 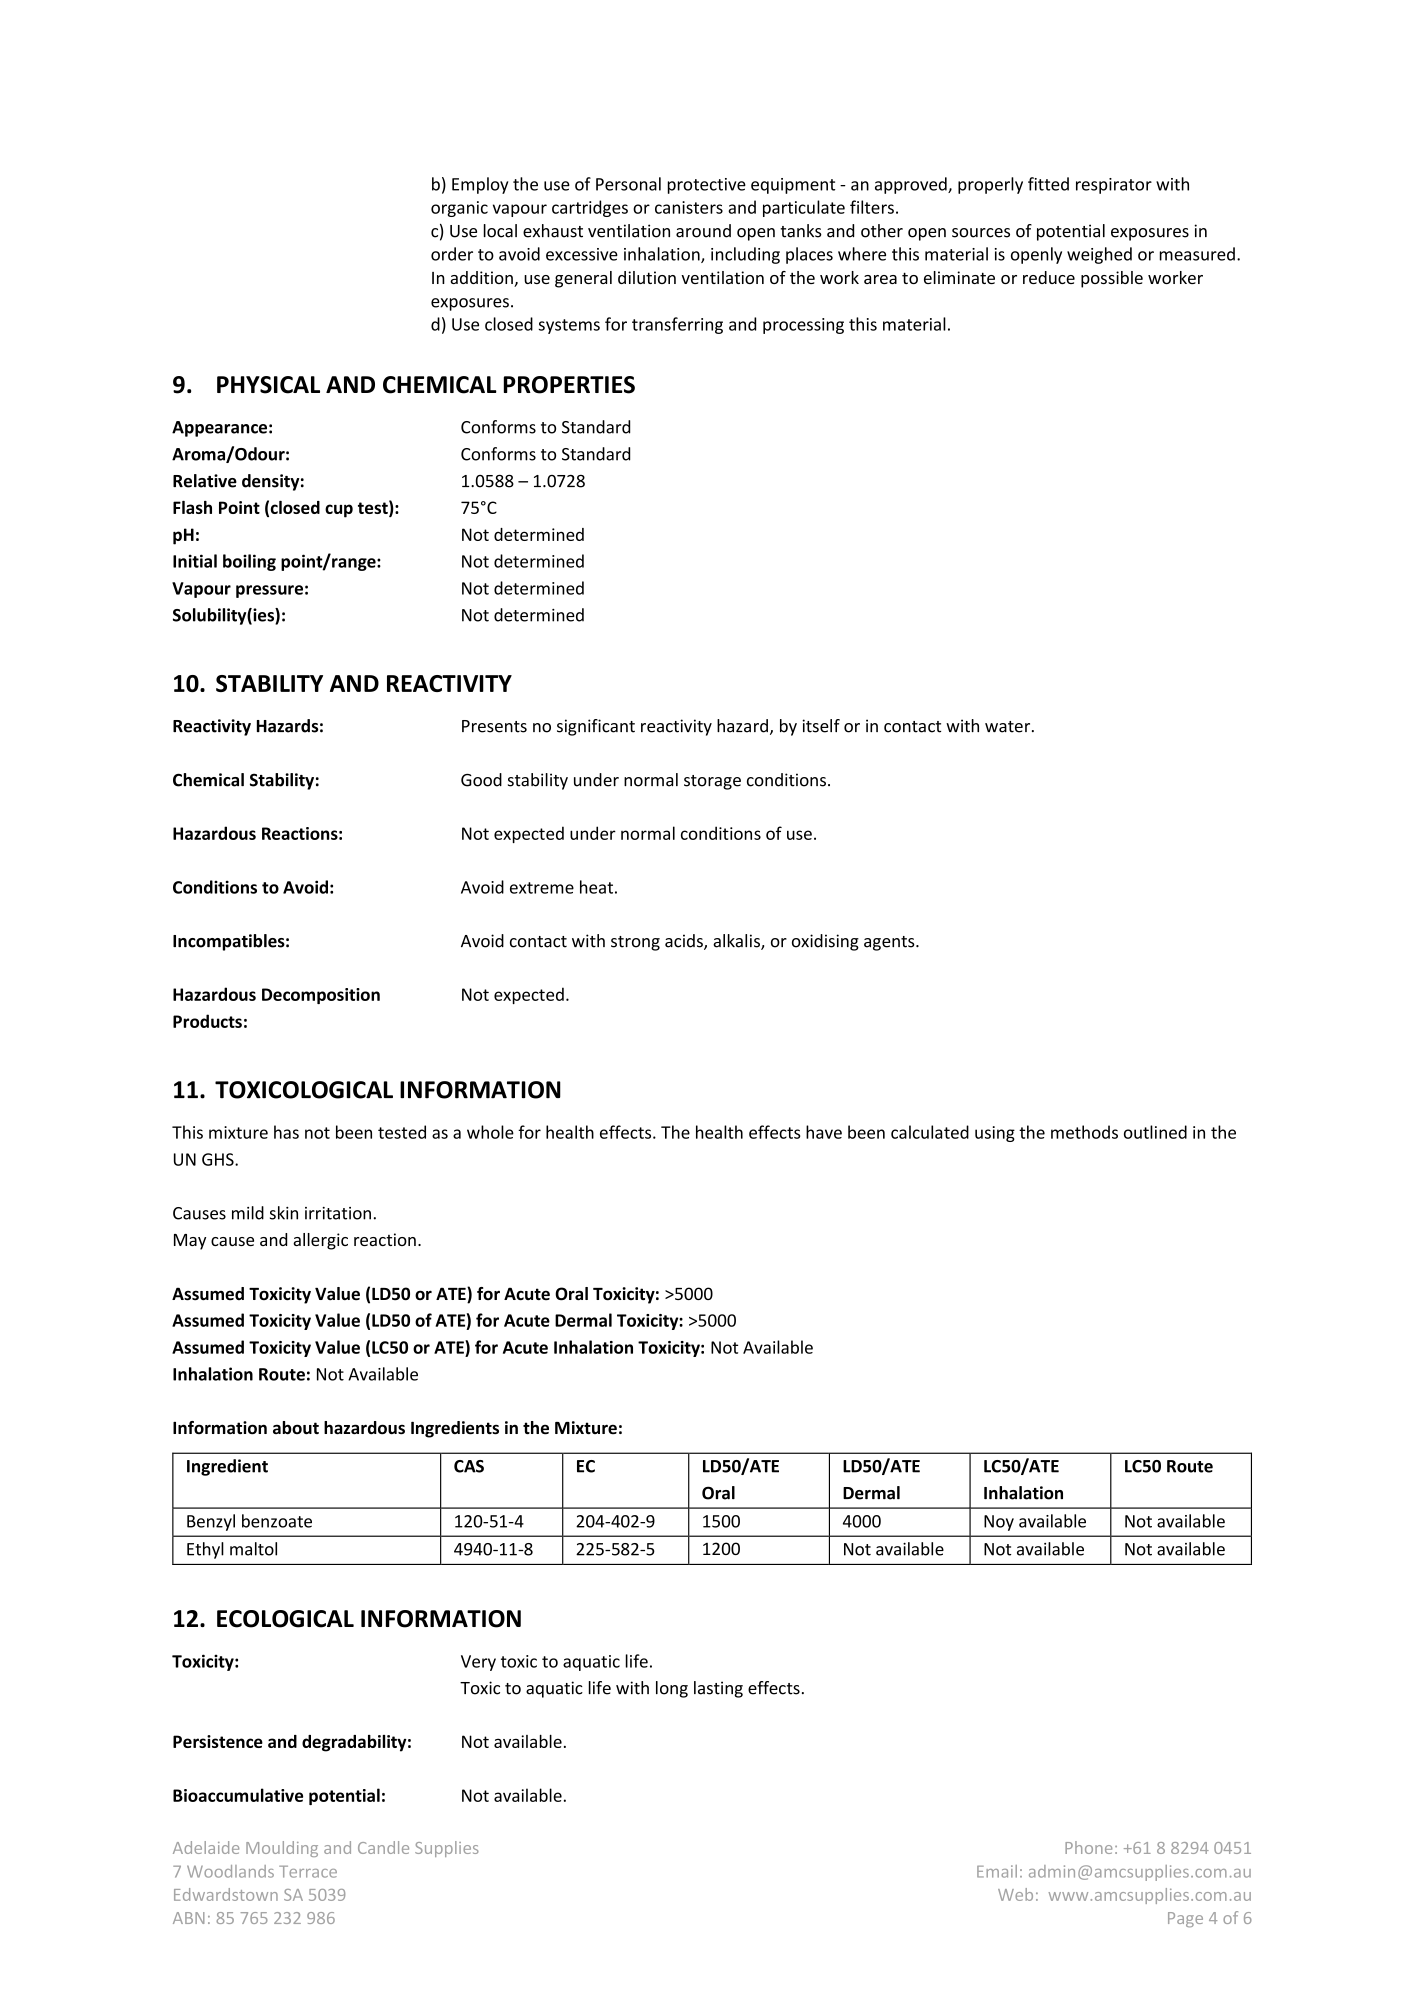 What do you see at coordinates (824, 1132) in the screenshot?
I see `have` at bounding box center [824, 1132].
